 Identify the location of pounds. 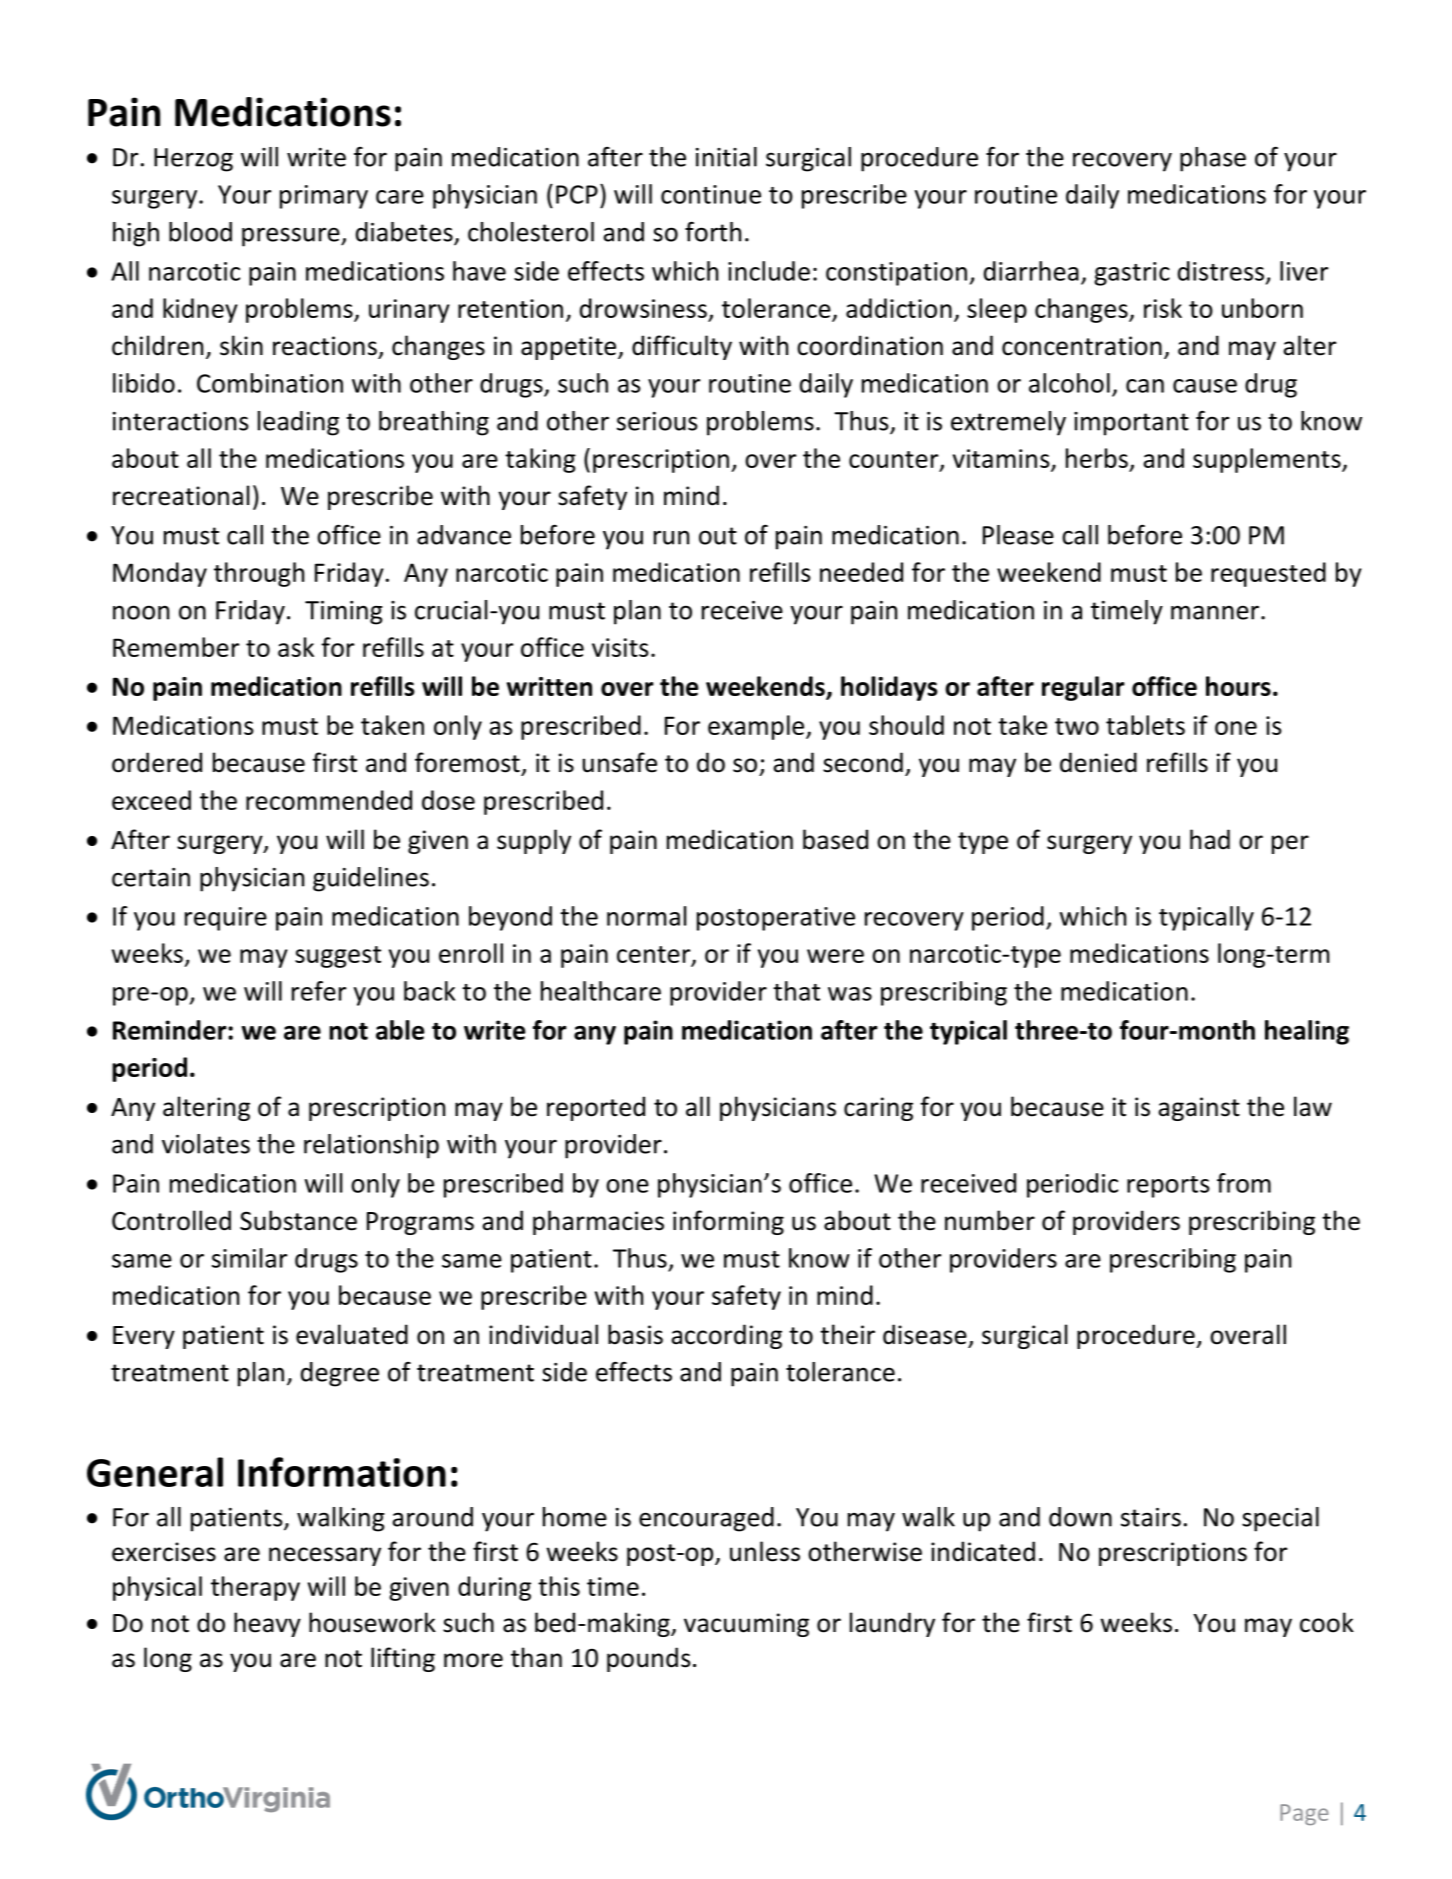
(649, 1659).
